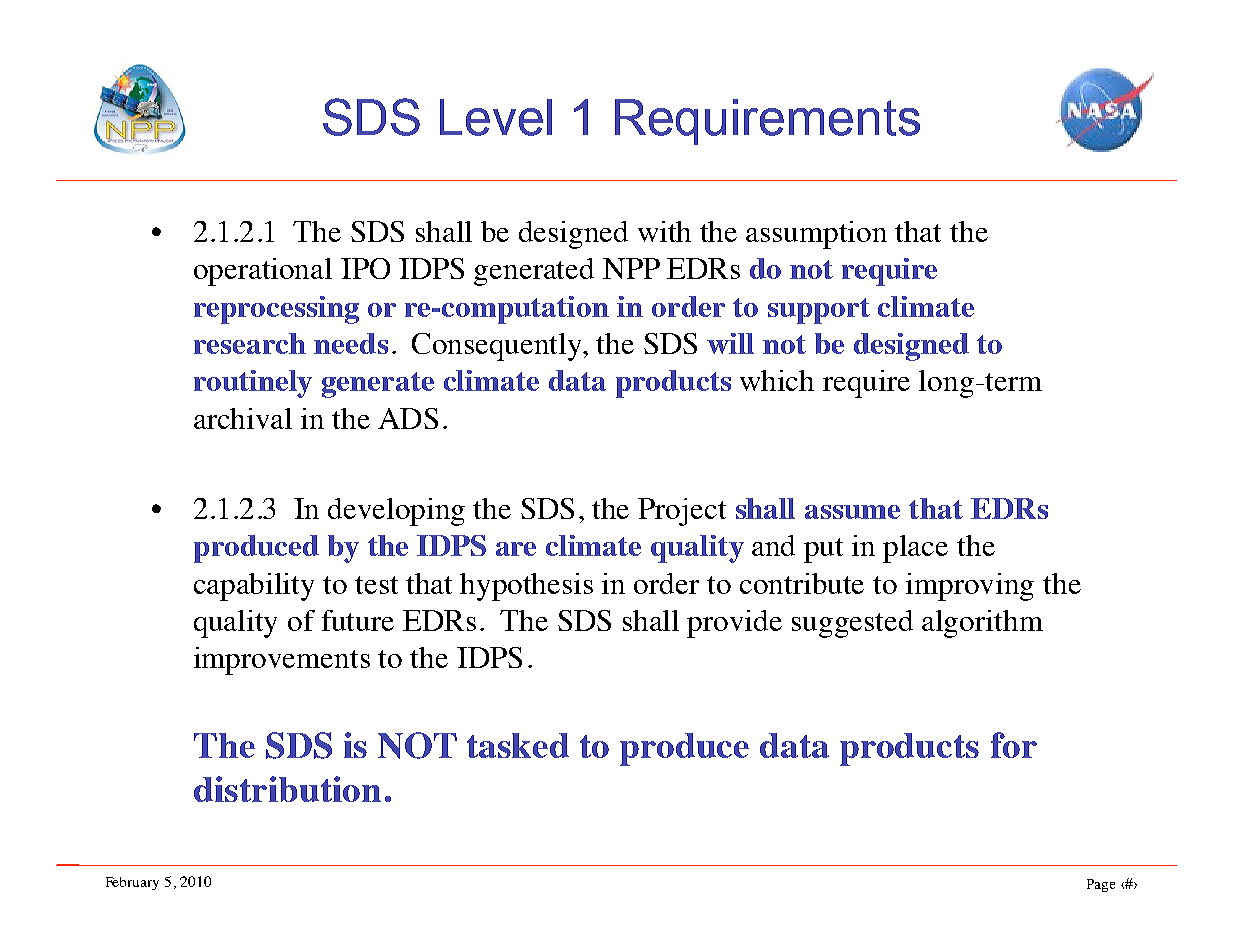 Image resolution: width=1233 pixels, height=952 pixels. What do you see at coordinates (396, 512) in the screenshot?
I see `developing` at bounding box center [396, 512].
